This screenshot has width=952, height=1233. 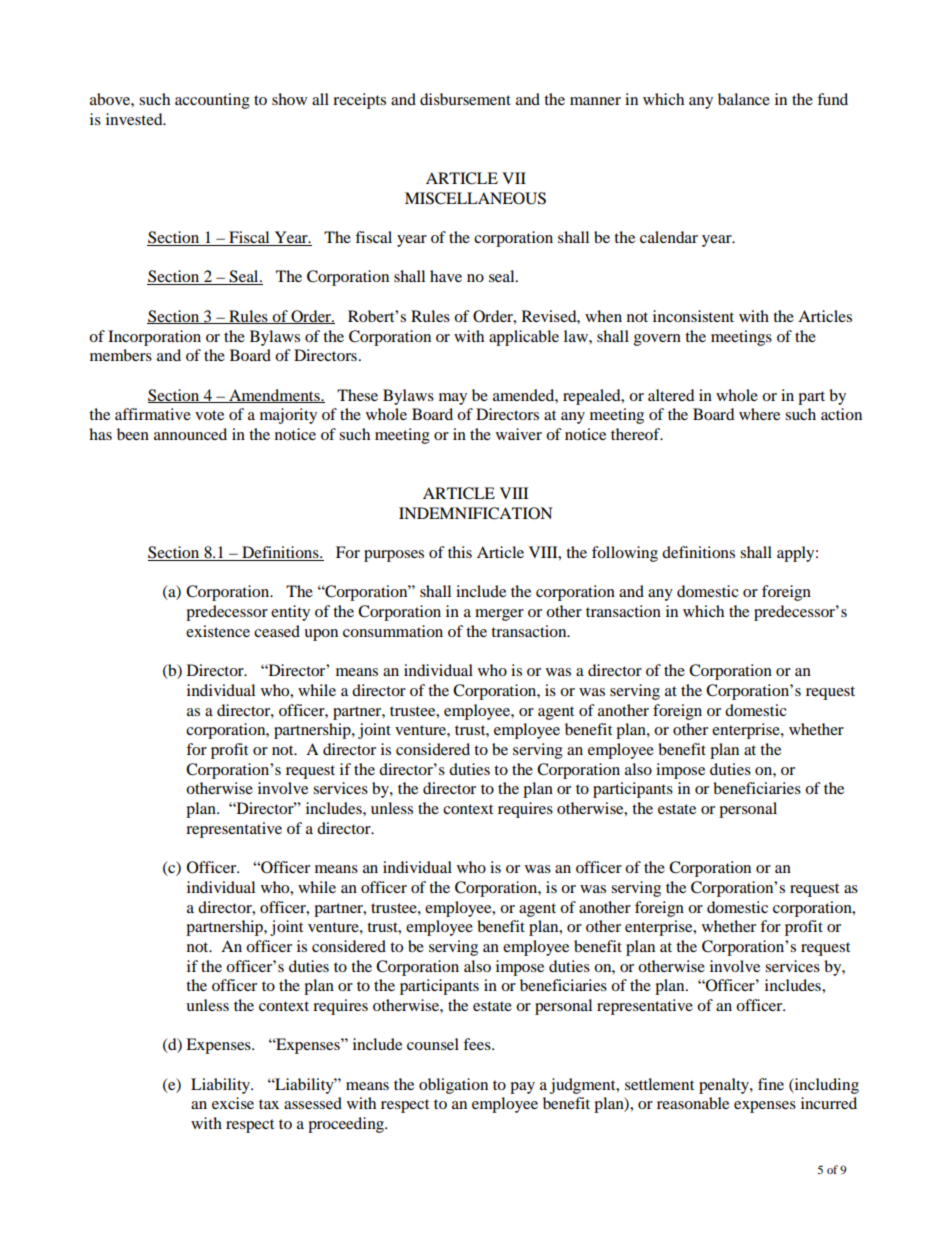 I want to click on existence, so click(x=218, y=631).
